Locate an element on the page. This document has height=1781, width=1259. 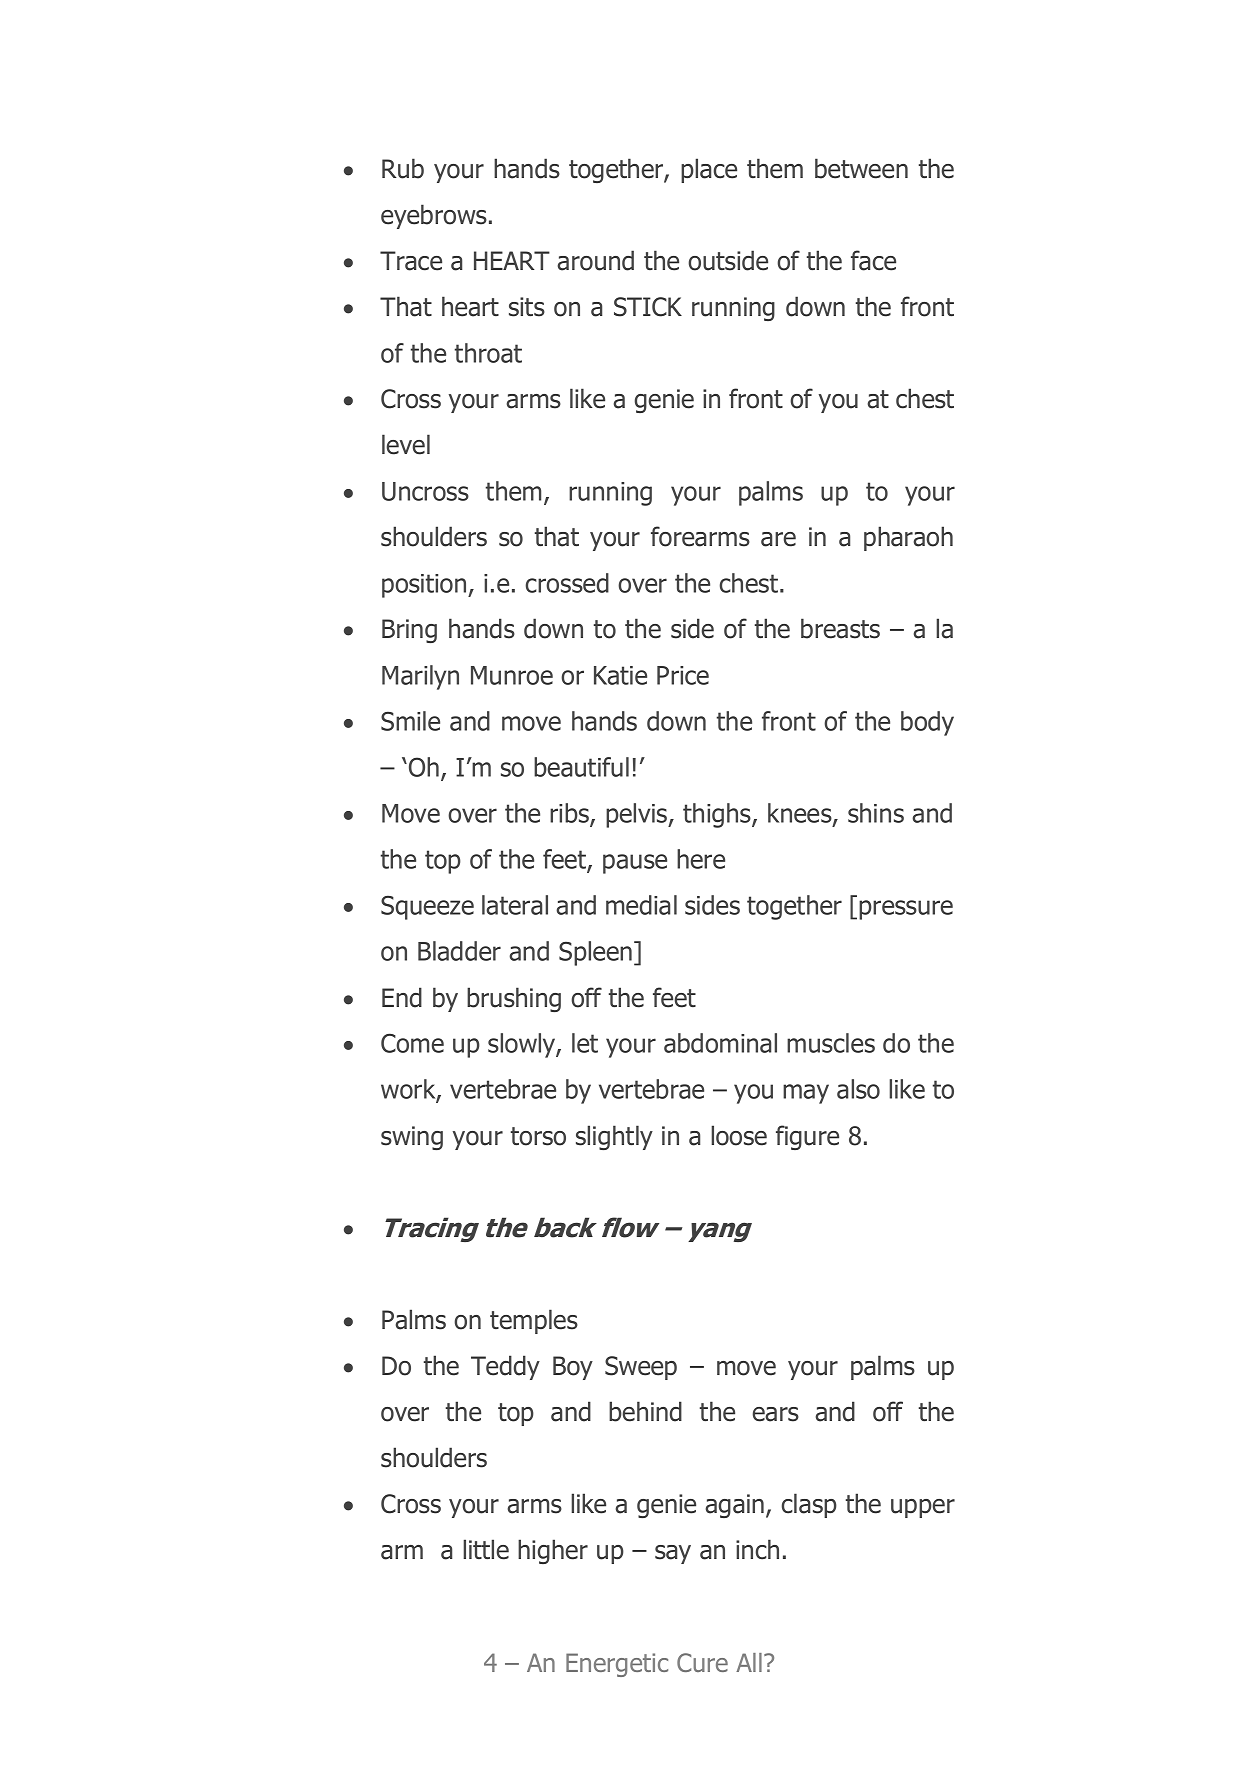
pressure is located at coordinates (906, 910).
